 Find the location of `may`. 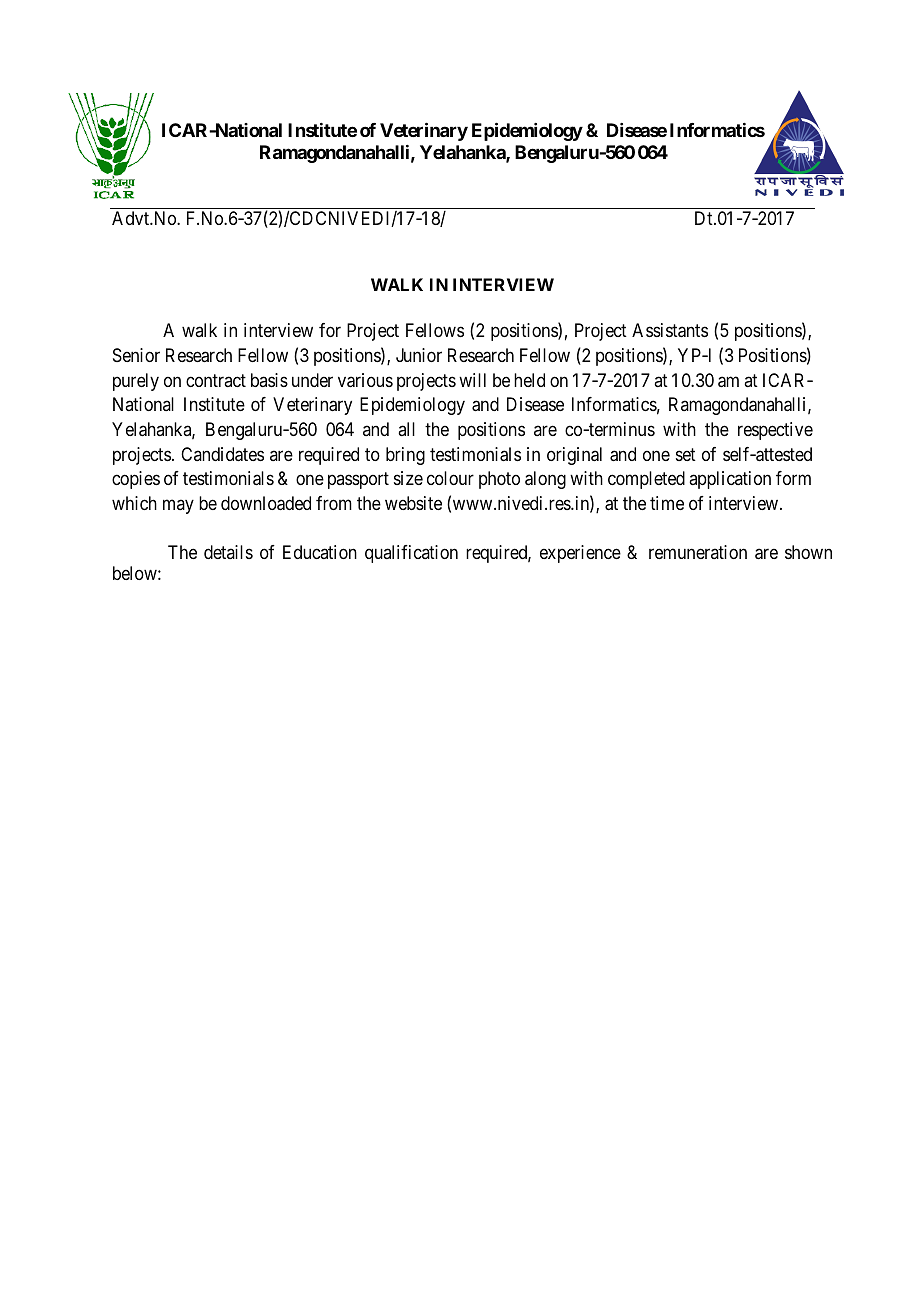

may is located at coordinates (178, 506).
